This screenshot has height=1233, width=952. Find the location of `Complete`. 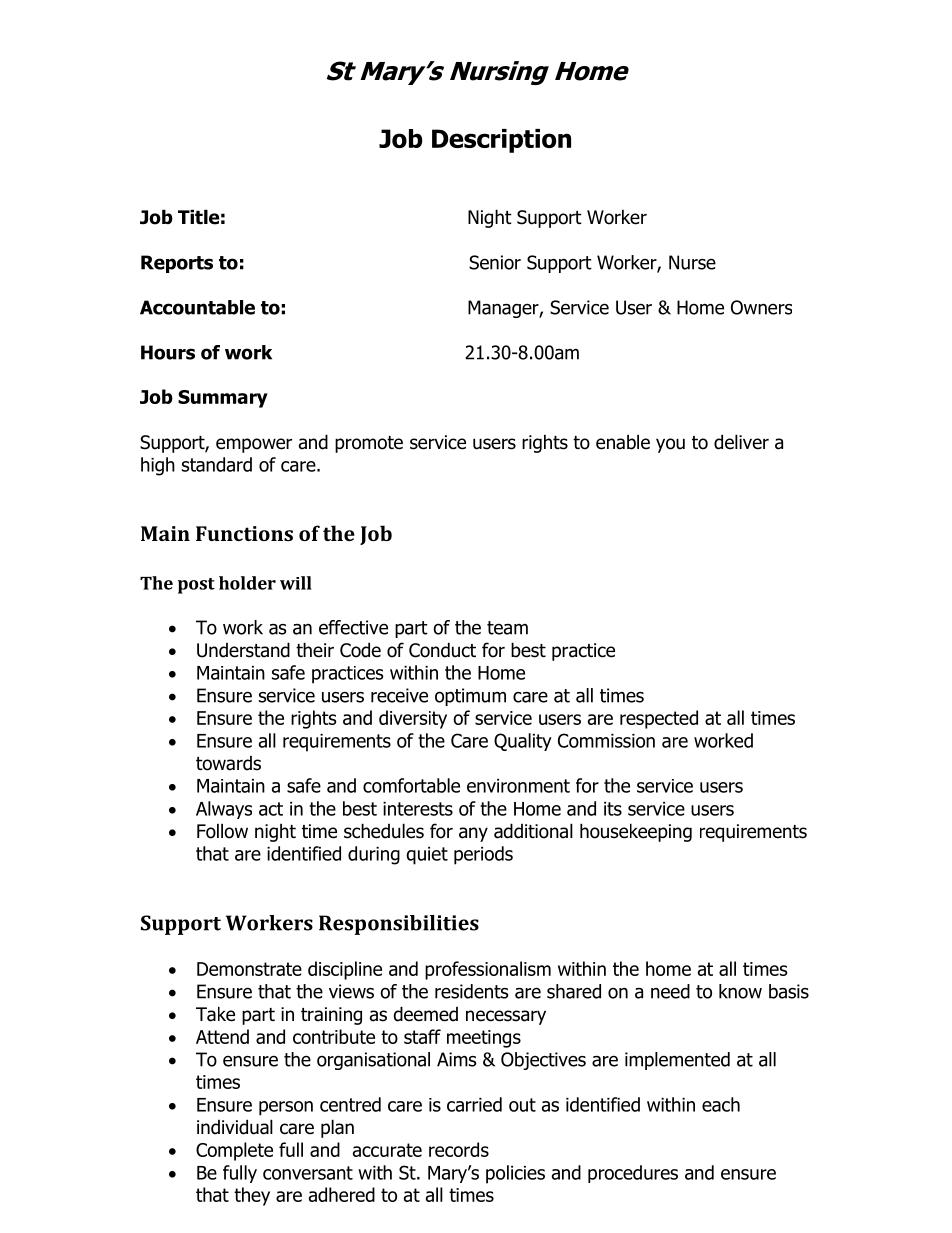

Complete is located at coordinates (234, 1151).
